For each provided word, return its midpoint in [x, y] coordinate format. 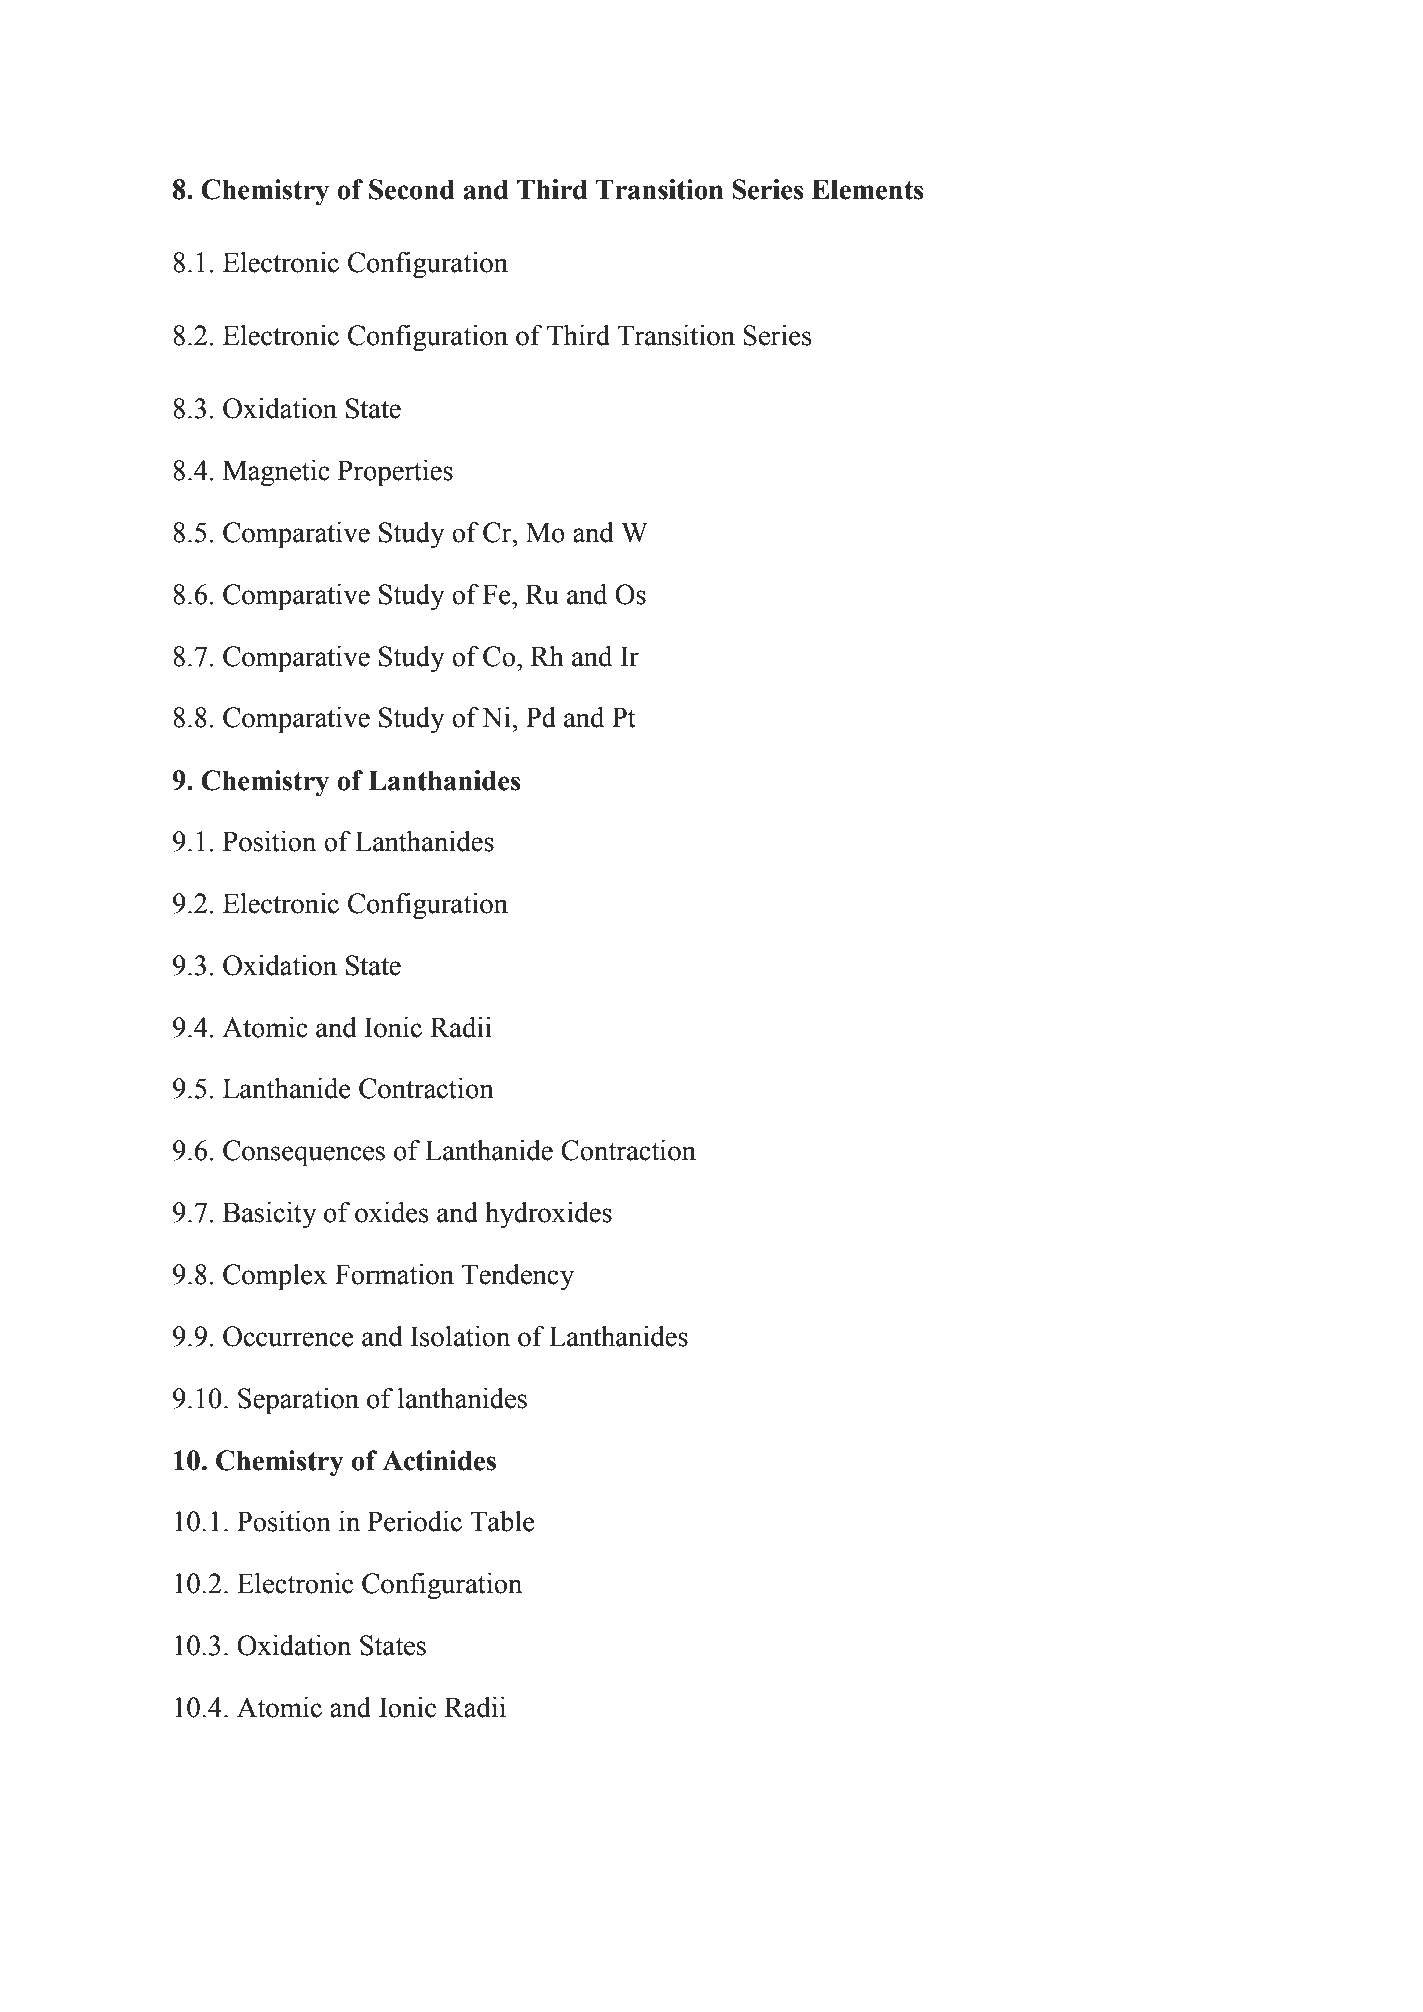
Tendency [518, 1277]
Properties [395, 473]
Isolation [460, 1336]
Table [503, 1521]
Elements [868, 189]
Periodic [415, 1521]
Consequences [304, 1153]
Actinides [439, 1460]
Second [412, 189]
